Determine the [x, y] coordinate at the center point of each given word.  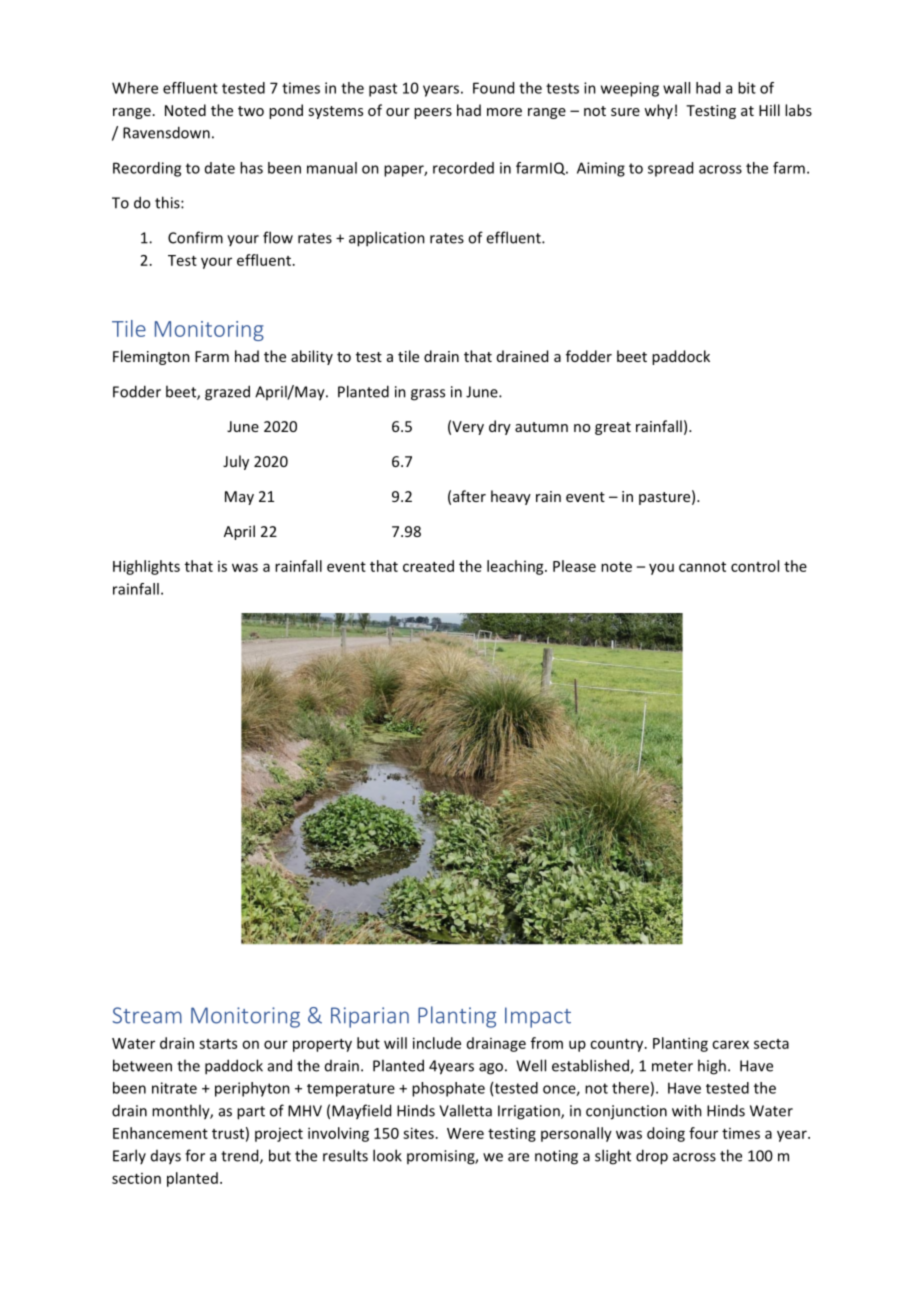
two [251, 111]
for [195, 1155]
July [236, 462]
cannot [702, 567]
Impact [538, 1017]
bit [747, 88]
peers [433, 113]
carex [730, 1044]
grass [428, 395]
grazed [227, 393]
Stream [147, 1015]
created [428, 566]
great [613, 428]
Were [465, 1133]
